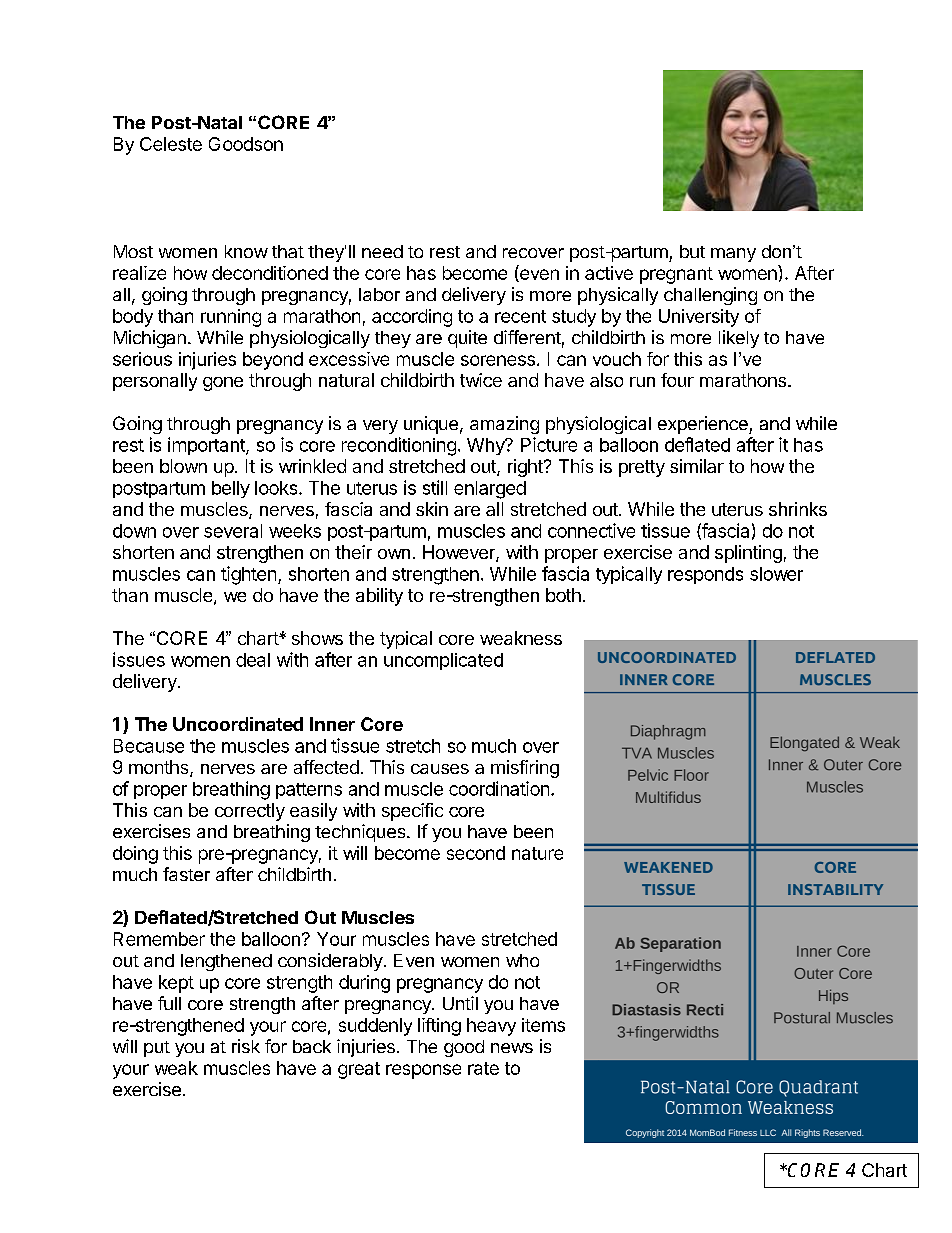  I want to click on correctly, so click(250, 812).
